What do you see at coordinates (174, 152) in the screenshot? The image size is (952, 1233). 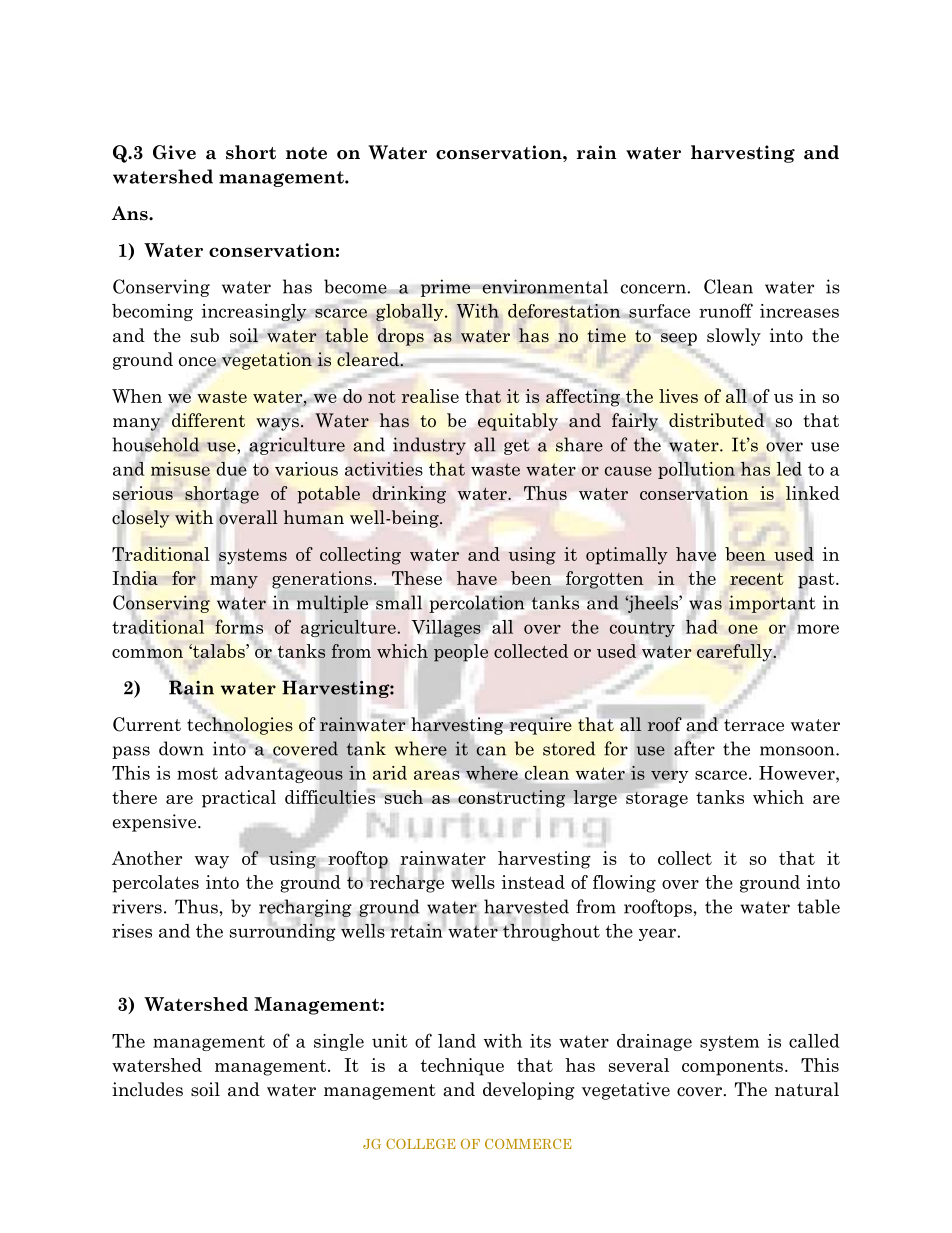 I see `Give` at bounding box center [174, 152].
